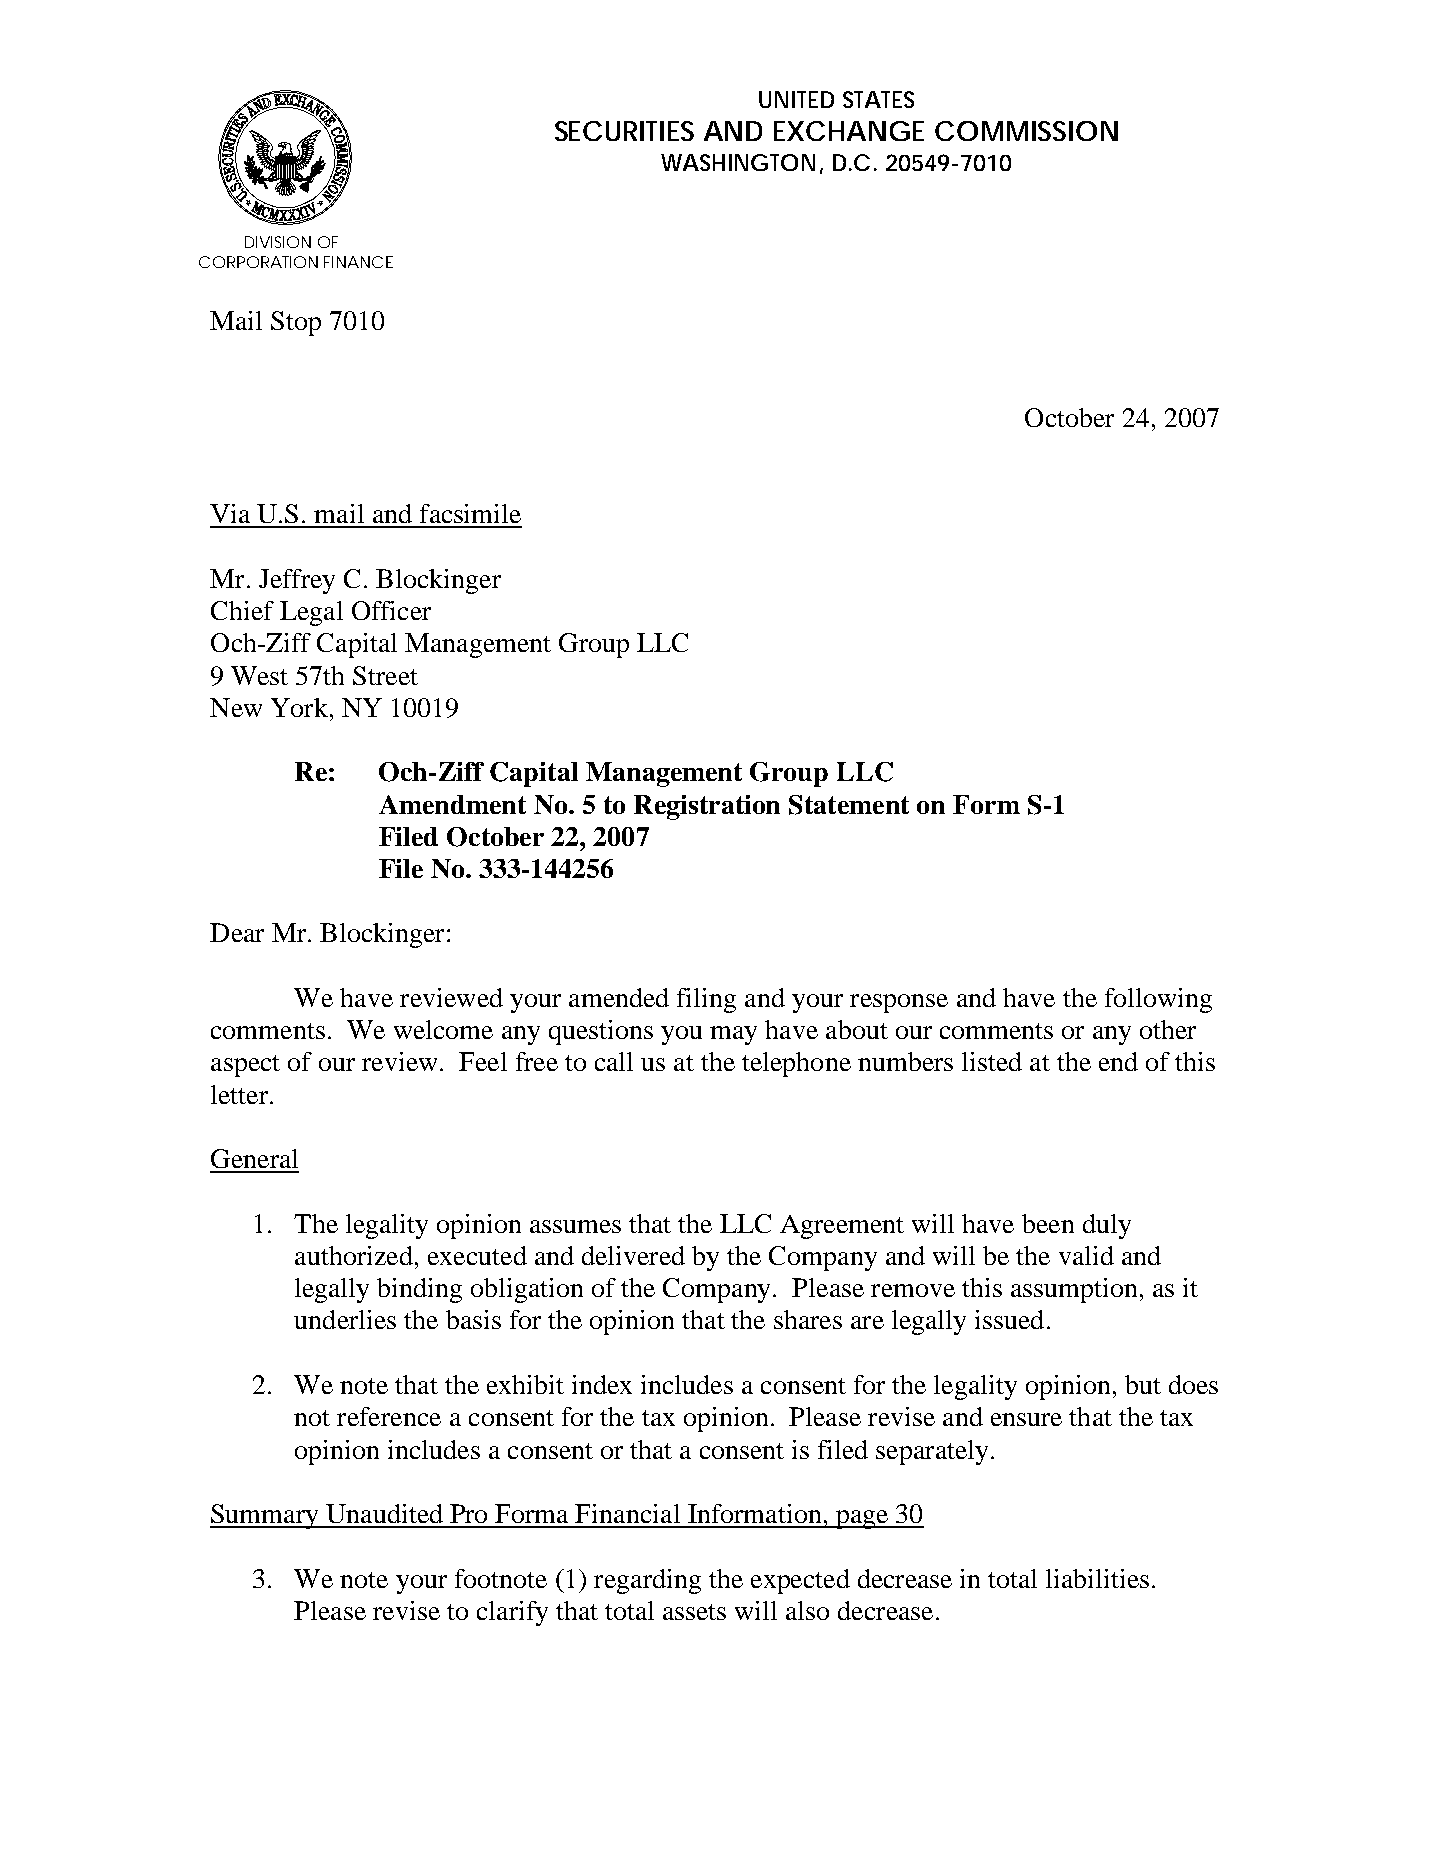 Image resolution: width=1430 pixels, height=1851 pixels. Describe the element at coordinates (733, 1035) in the screenshot. I see `may` at that location.
